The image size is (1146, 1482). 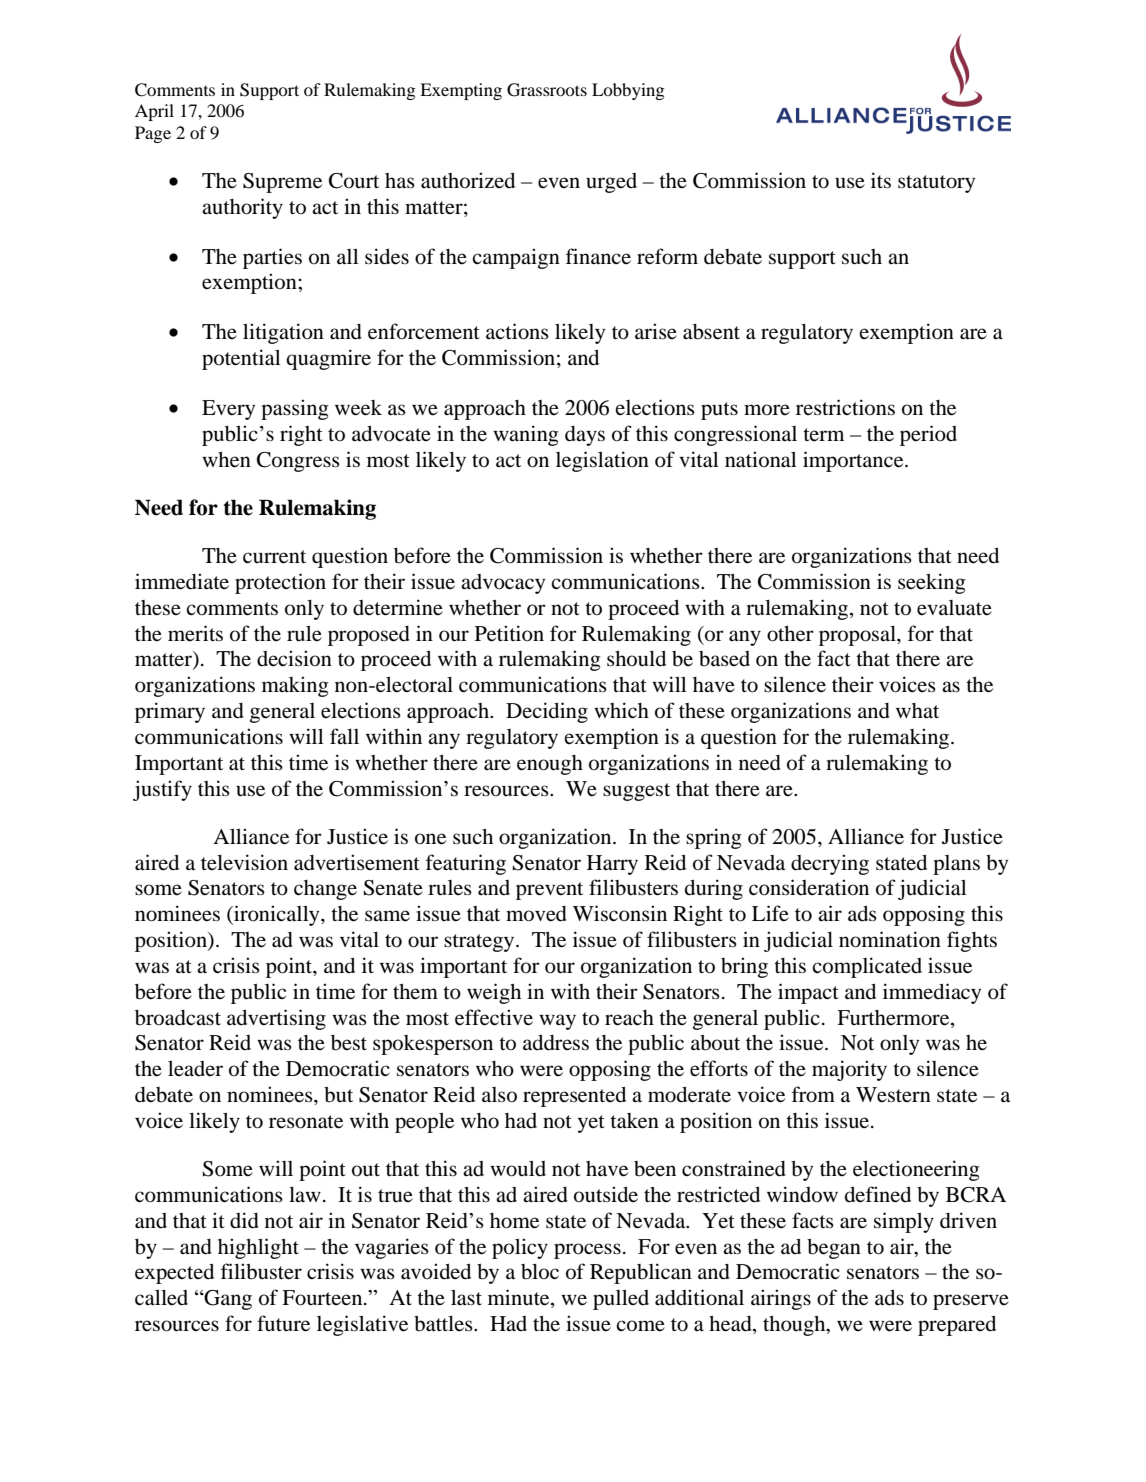 I want to click on decision, so click(x=294, y=658).
